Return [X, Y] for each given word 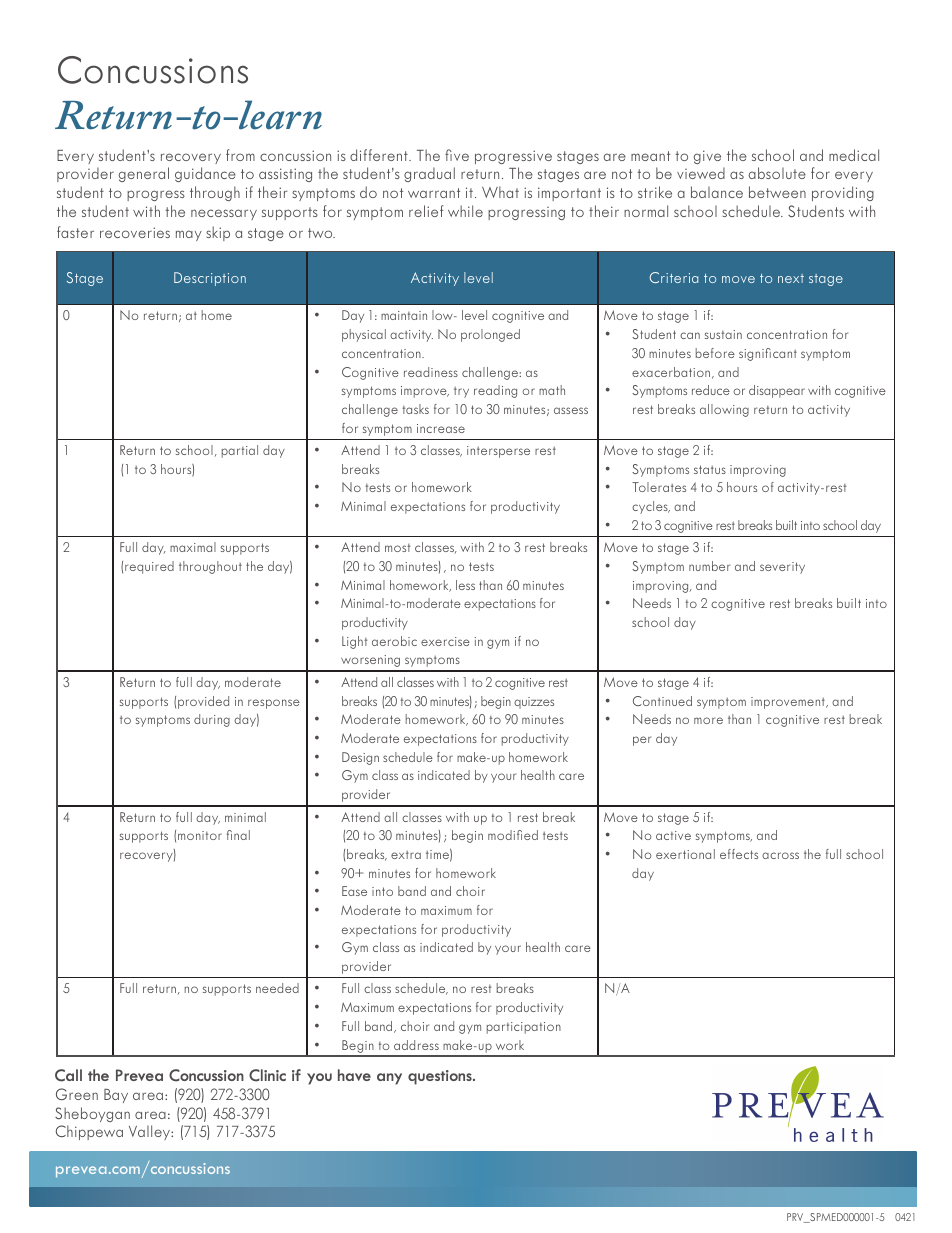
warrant [434, 193]
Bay [116, 1096]
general [144, 174]
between [777, 192]
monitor [200, 835]
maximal [193, 547]
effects [739, 854]
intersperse [498, 452]
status [710, 469]
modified [513, 835]
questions [441, 1077]
